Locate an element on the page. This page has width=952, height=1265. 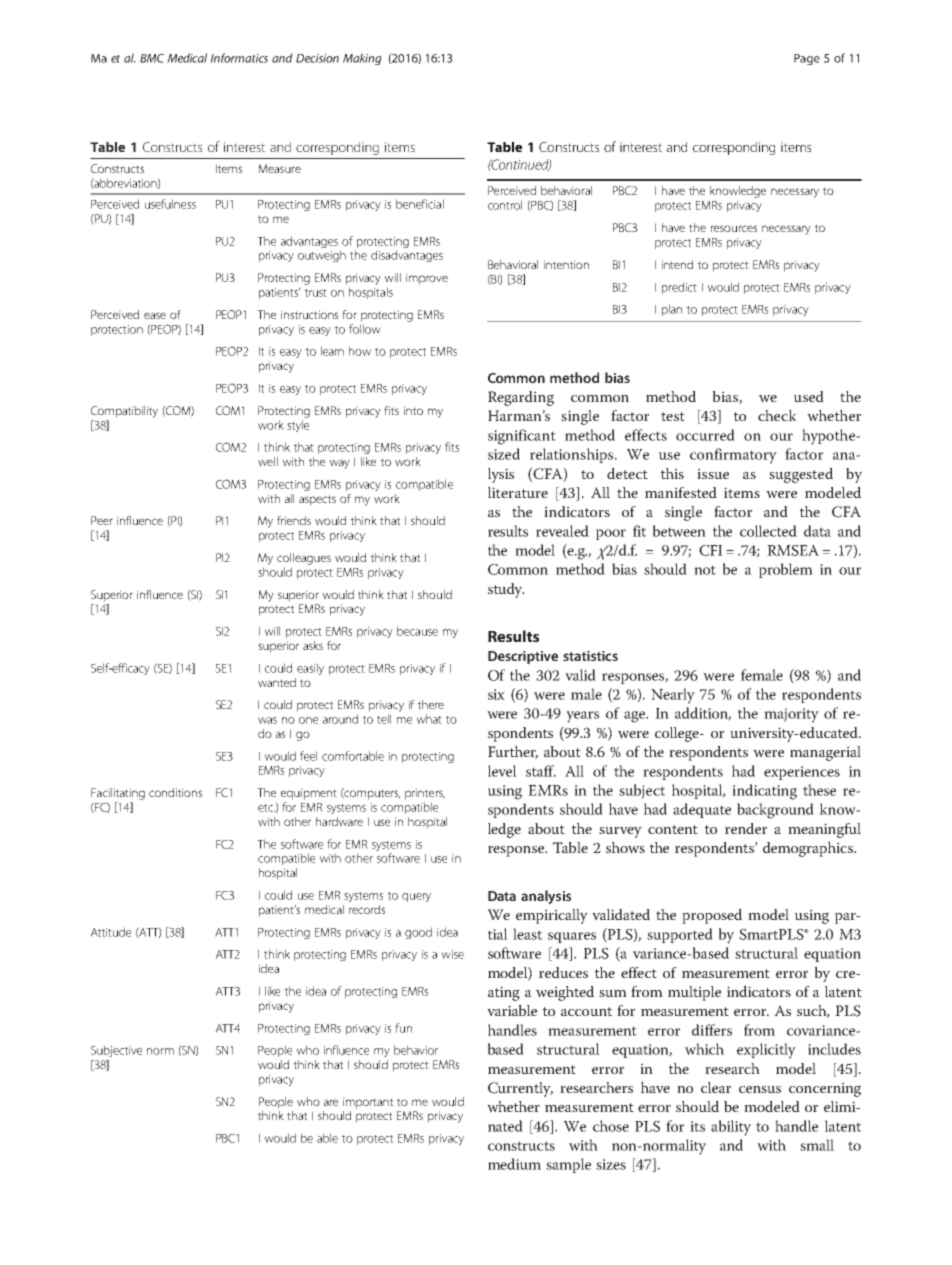
problem is located at coordinates (786, 570).
